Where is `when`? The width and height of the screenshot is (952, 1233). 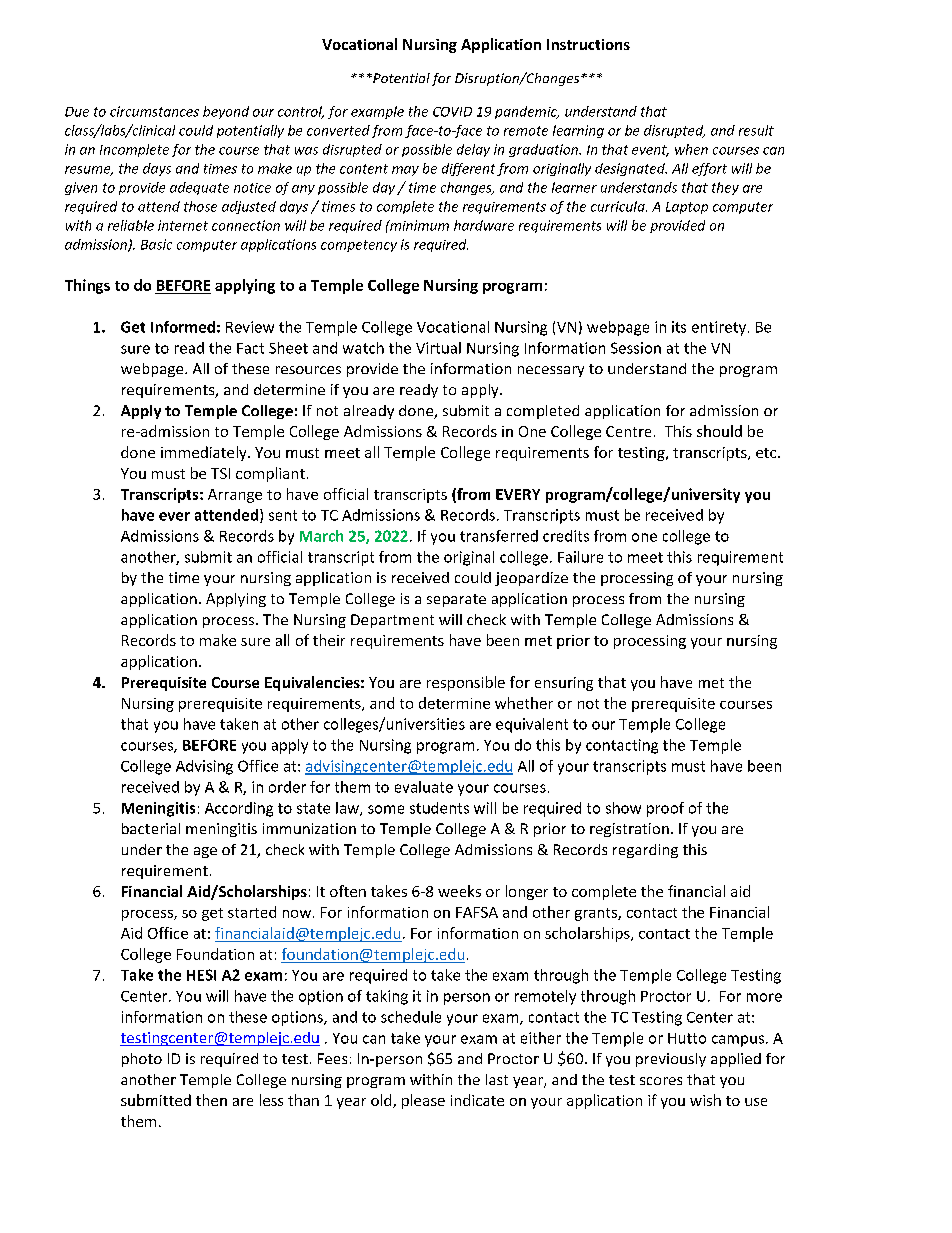 when is located at coordinates (691, 149).
